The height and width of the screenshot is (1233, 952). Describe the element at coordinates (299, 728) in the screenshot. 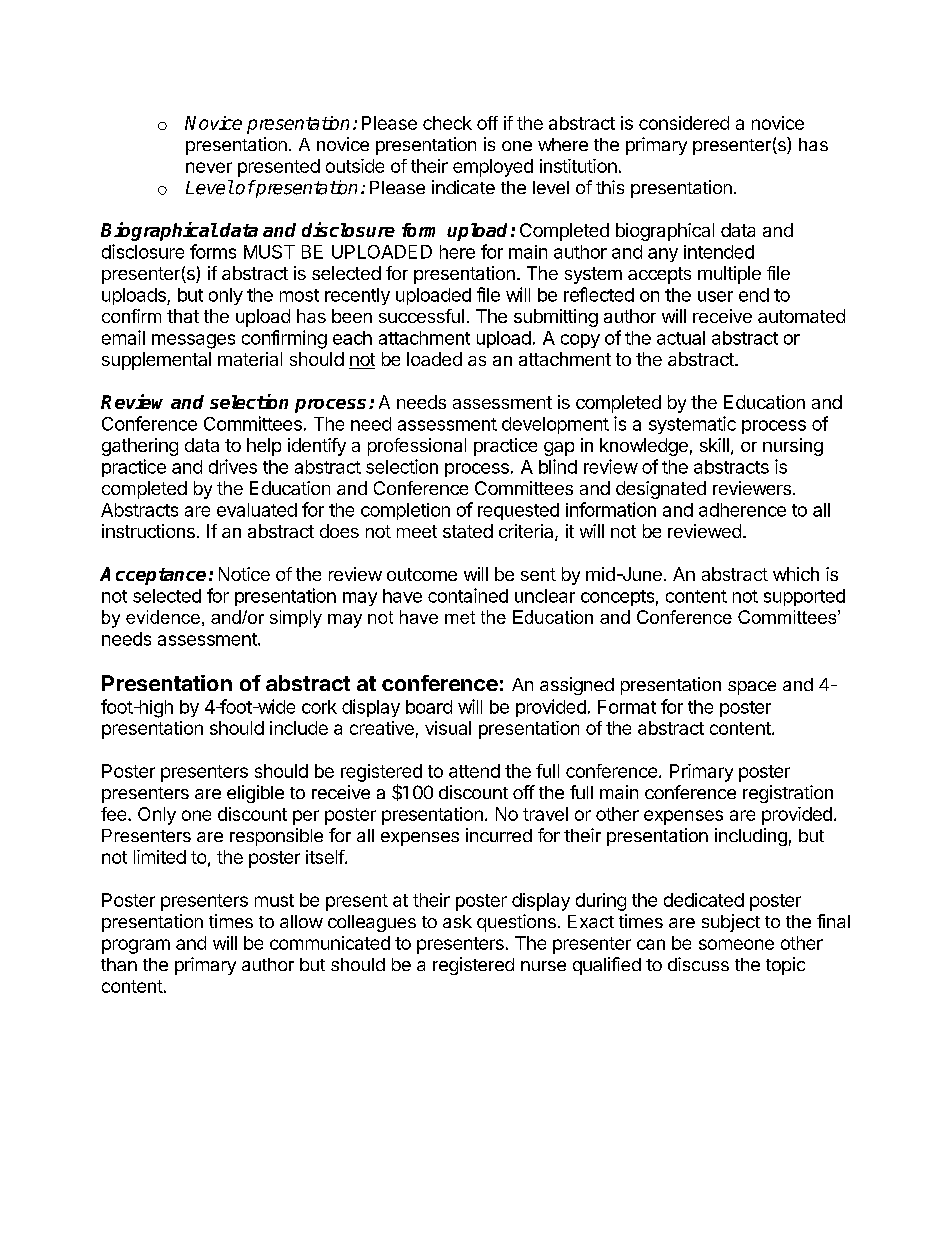

I see `include` at that location.
